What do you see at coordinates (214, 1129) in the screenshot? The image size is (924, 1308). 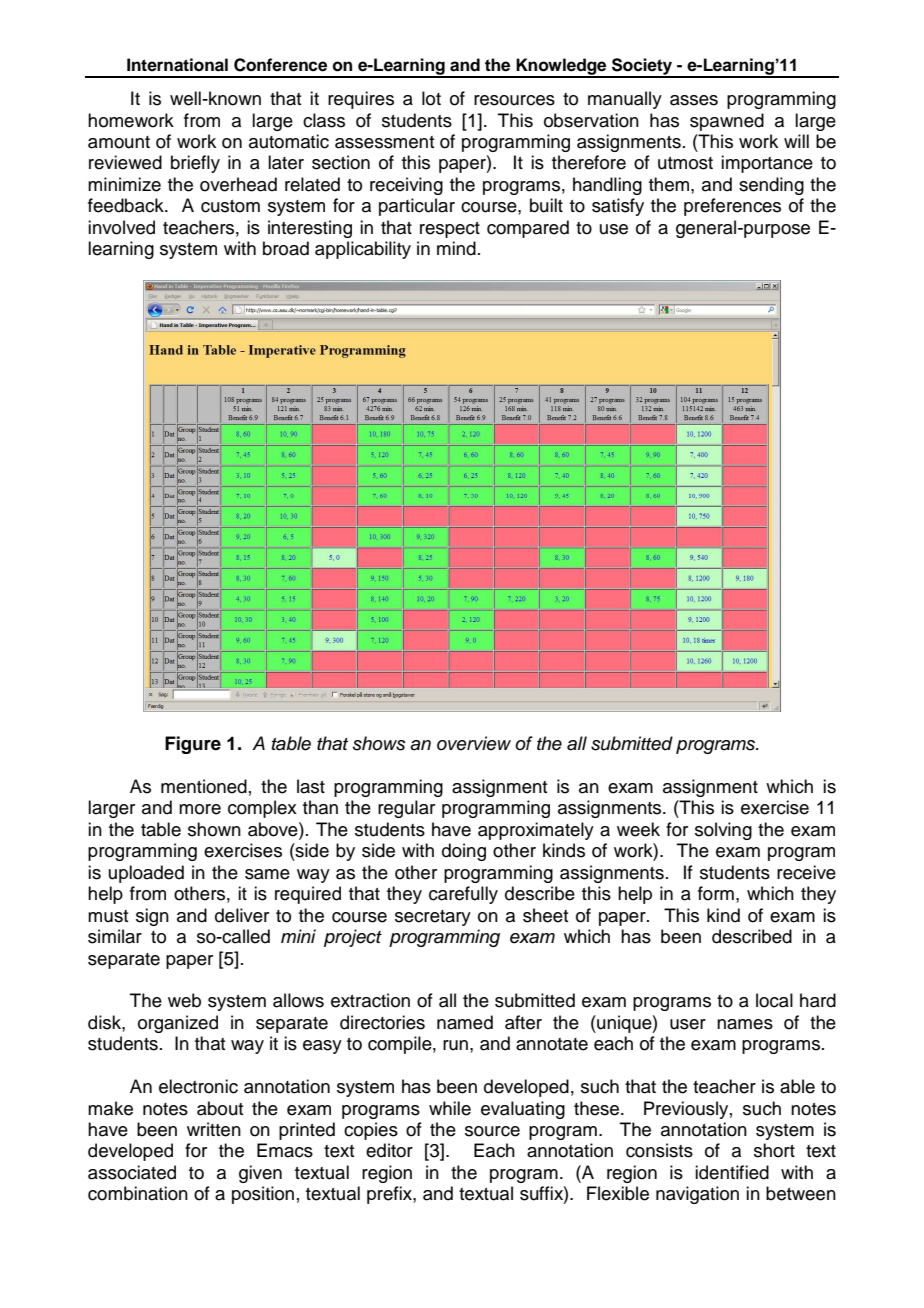 I see `written` at bounding box center [214, 1129].
